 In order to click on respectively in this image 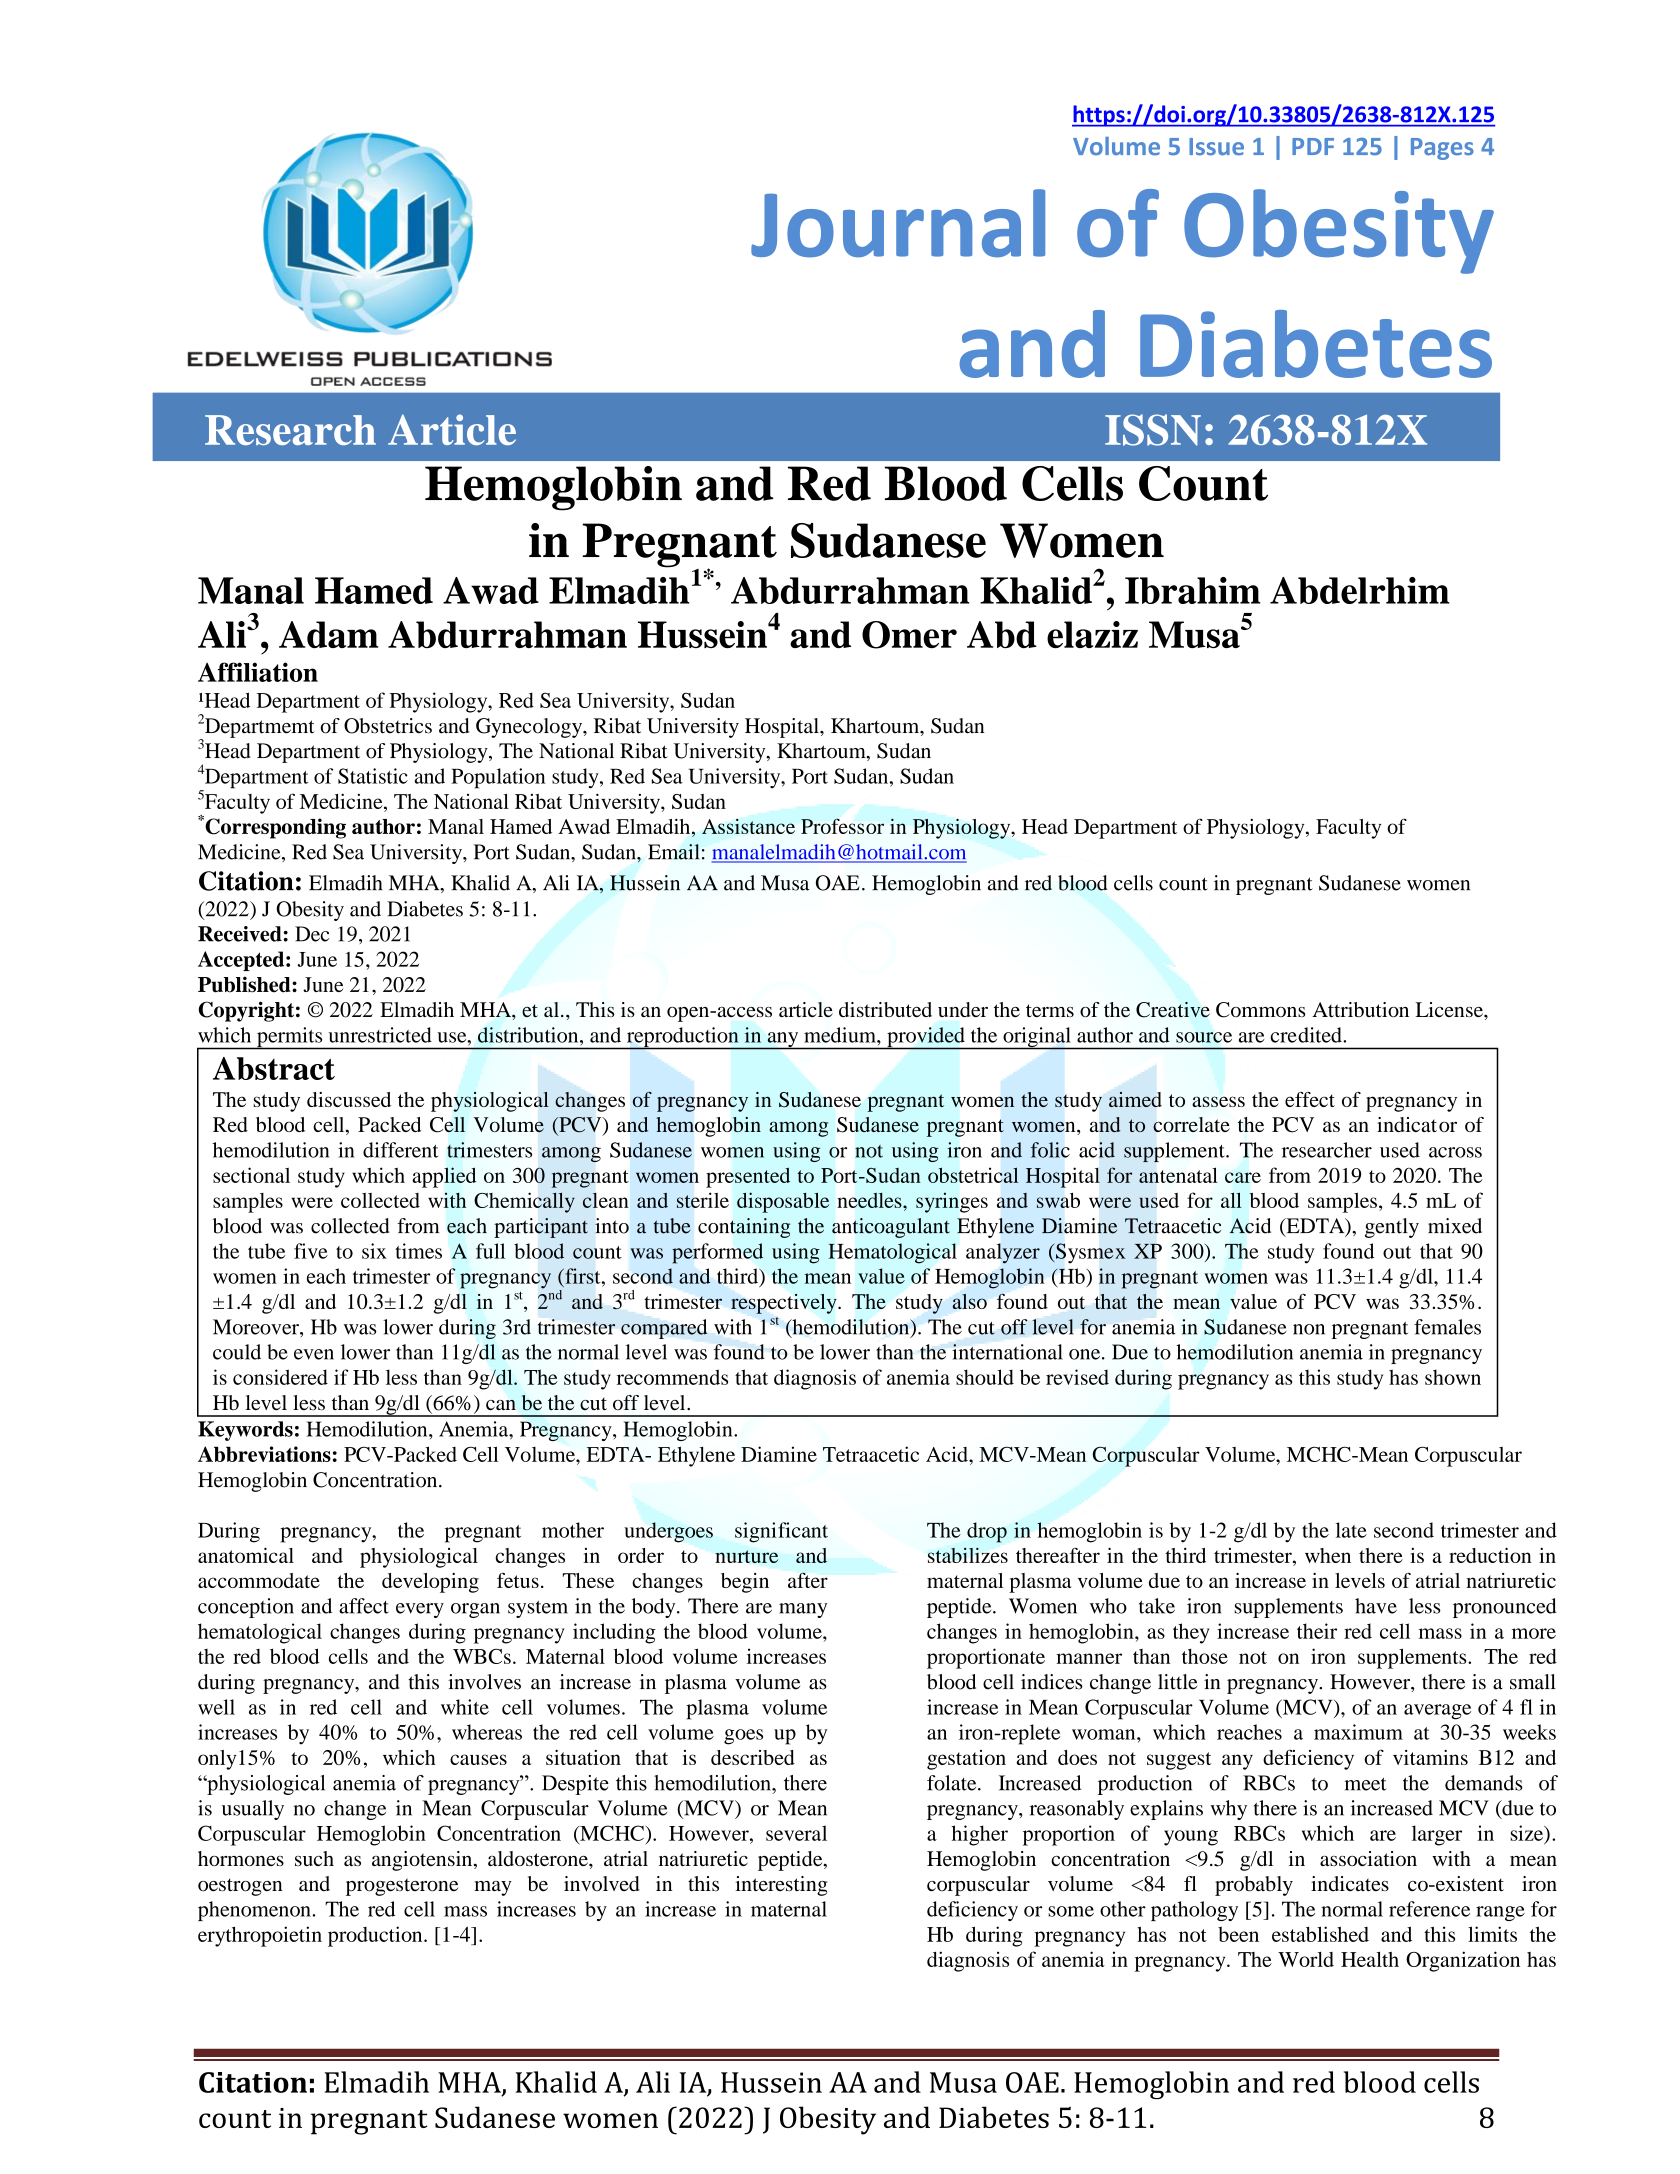, I will do `click(785, 1304)`.
